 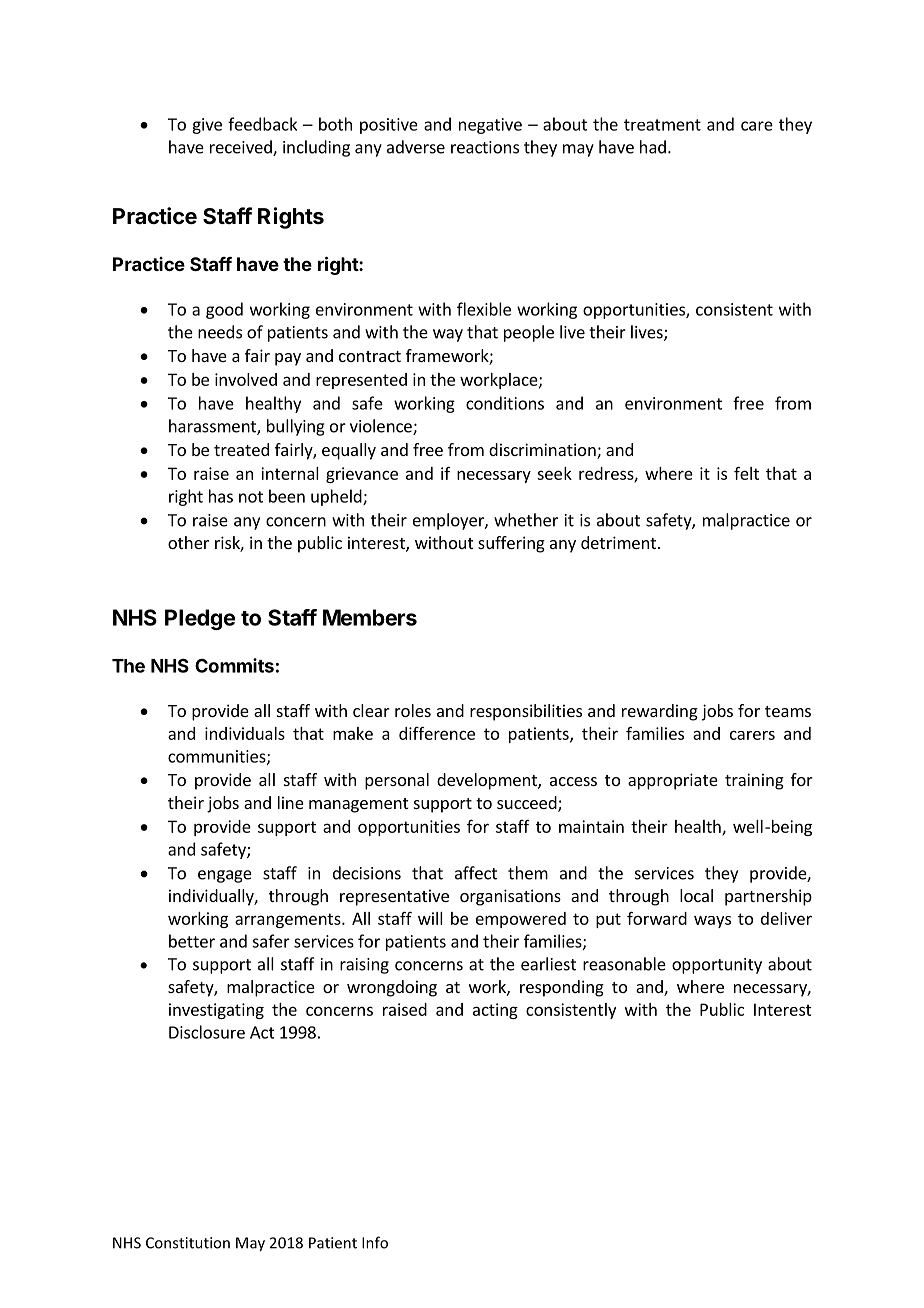 I want to click on reactions, so click(x=485, y=147).
